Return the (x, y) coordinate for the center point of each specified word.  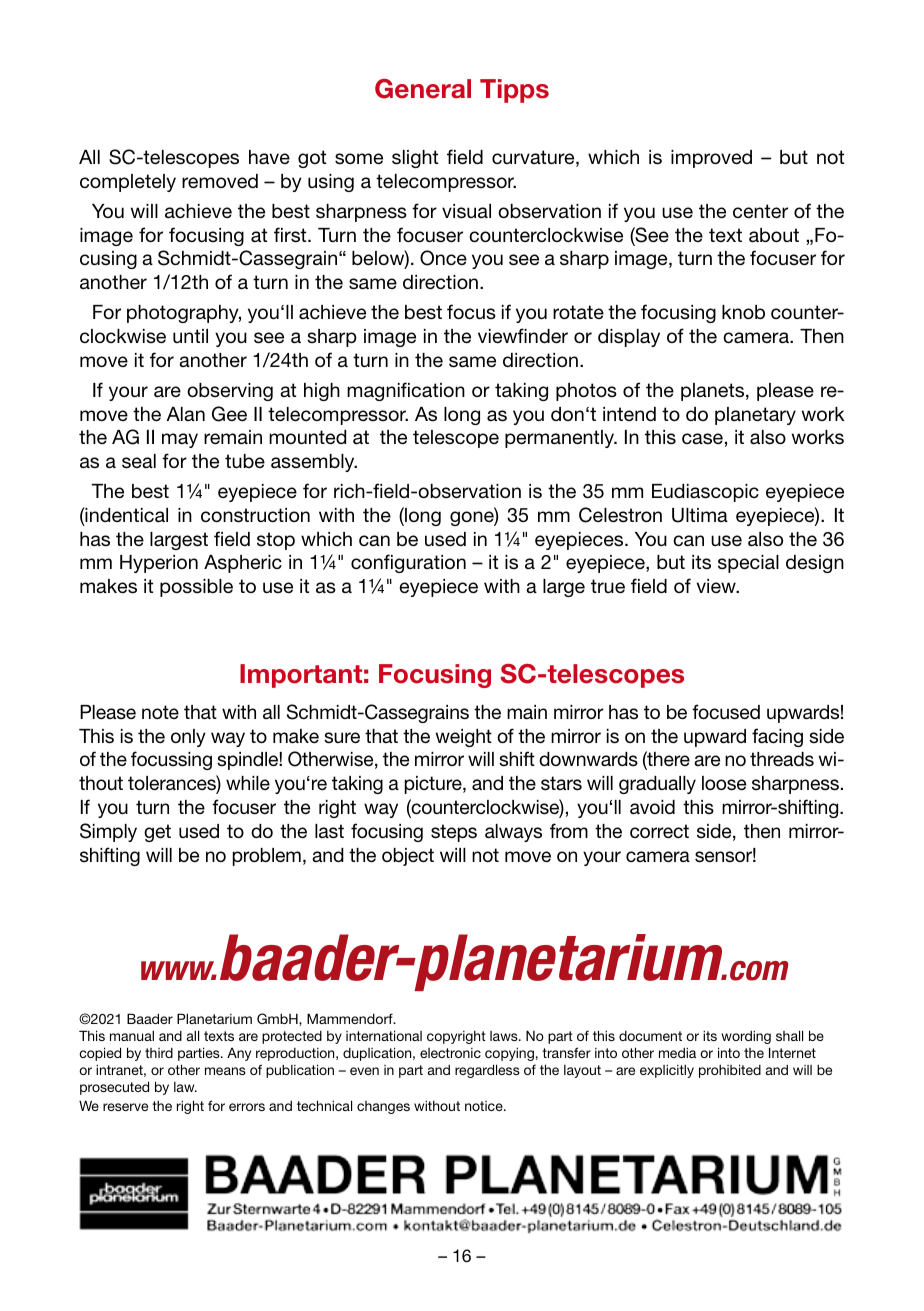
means (225, 1071)
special (748, 564)
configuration (408, 563)
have (269, 157)
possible (196, 588)
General (423, 88)
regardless (487, 1071)
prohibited (730, 1071)
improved (711, 159)
